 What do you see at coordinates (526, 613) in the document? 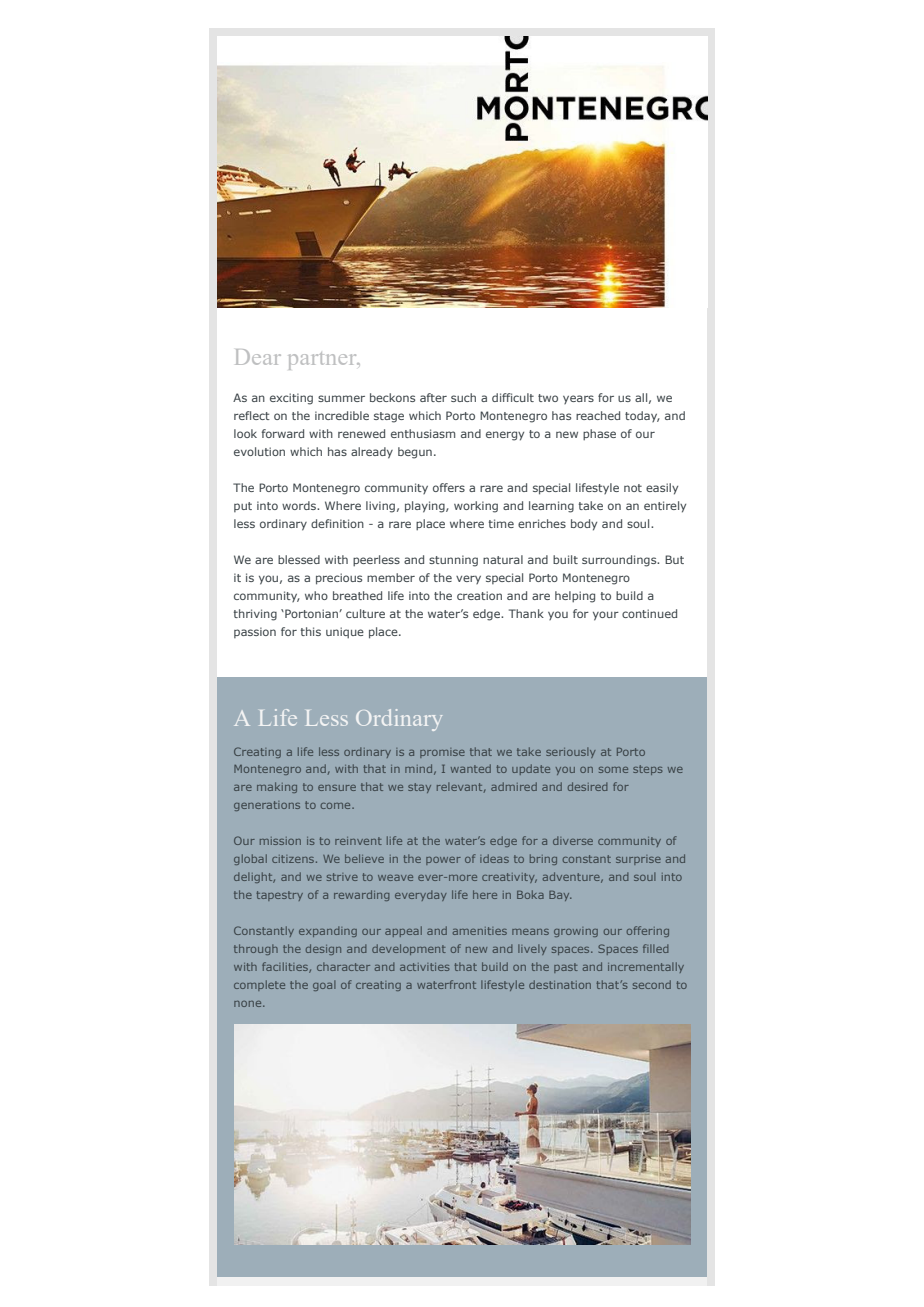
I see `Thank` at bounding box center [526, 613].
